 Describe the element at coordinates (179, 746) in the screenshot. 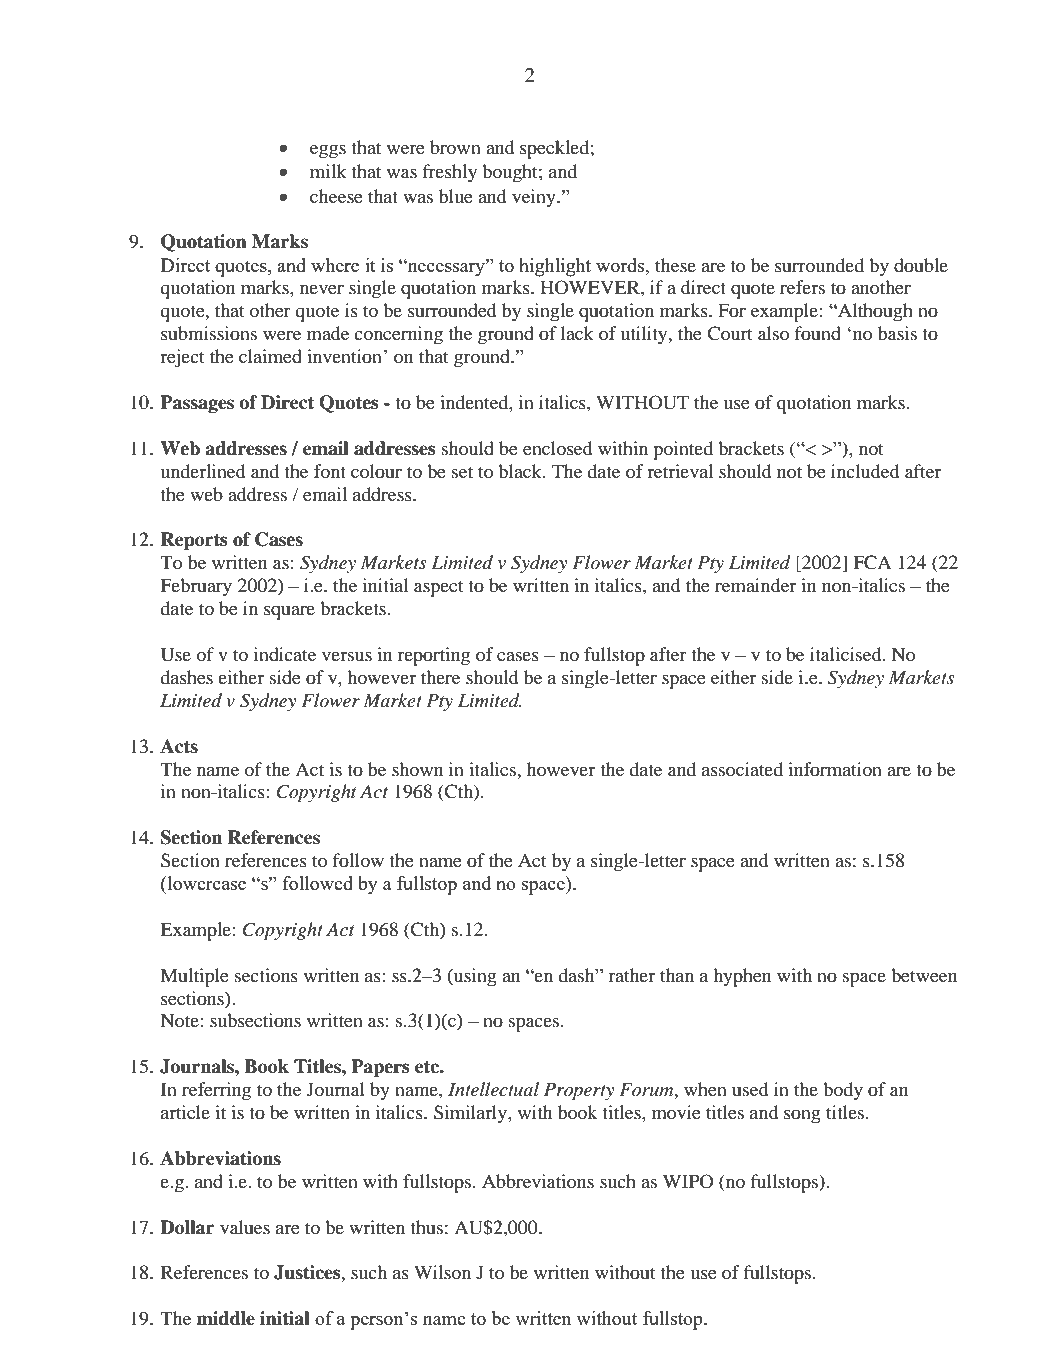

I see `Acts` at that location.
